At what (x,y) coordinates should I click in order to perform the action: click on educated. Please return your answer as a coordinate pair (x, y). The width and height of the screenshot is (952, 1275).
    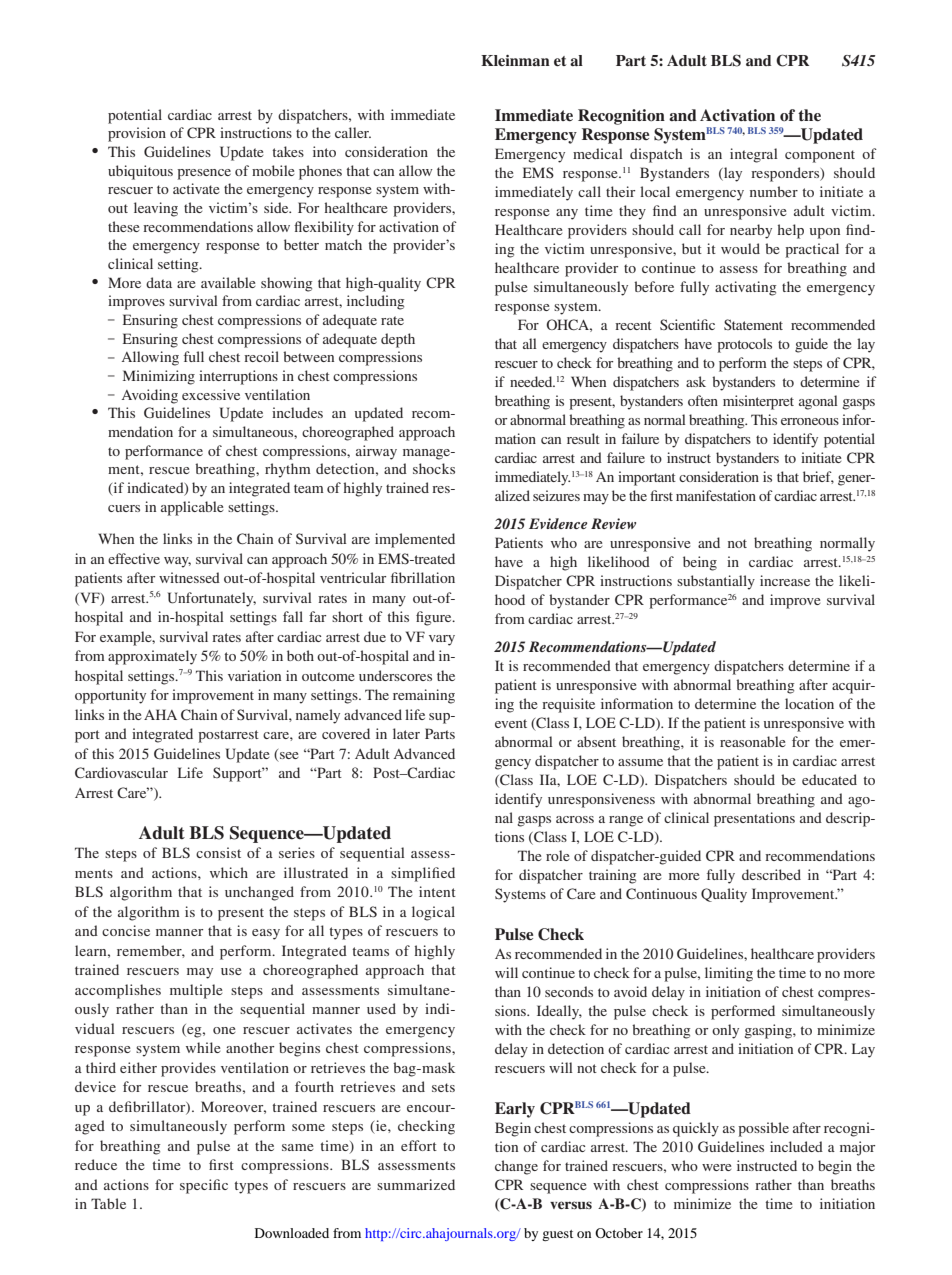
    Looking at the image, I should click on (829, 779).
